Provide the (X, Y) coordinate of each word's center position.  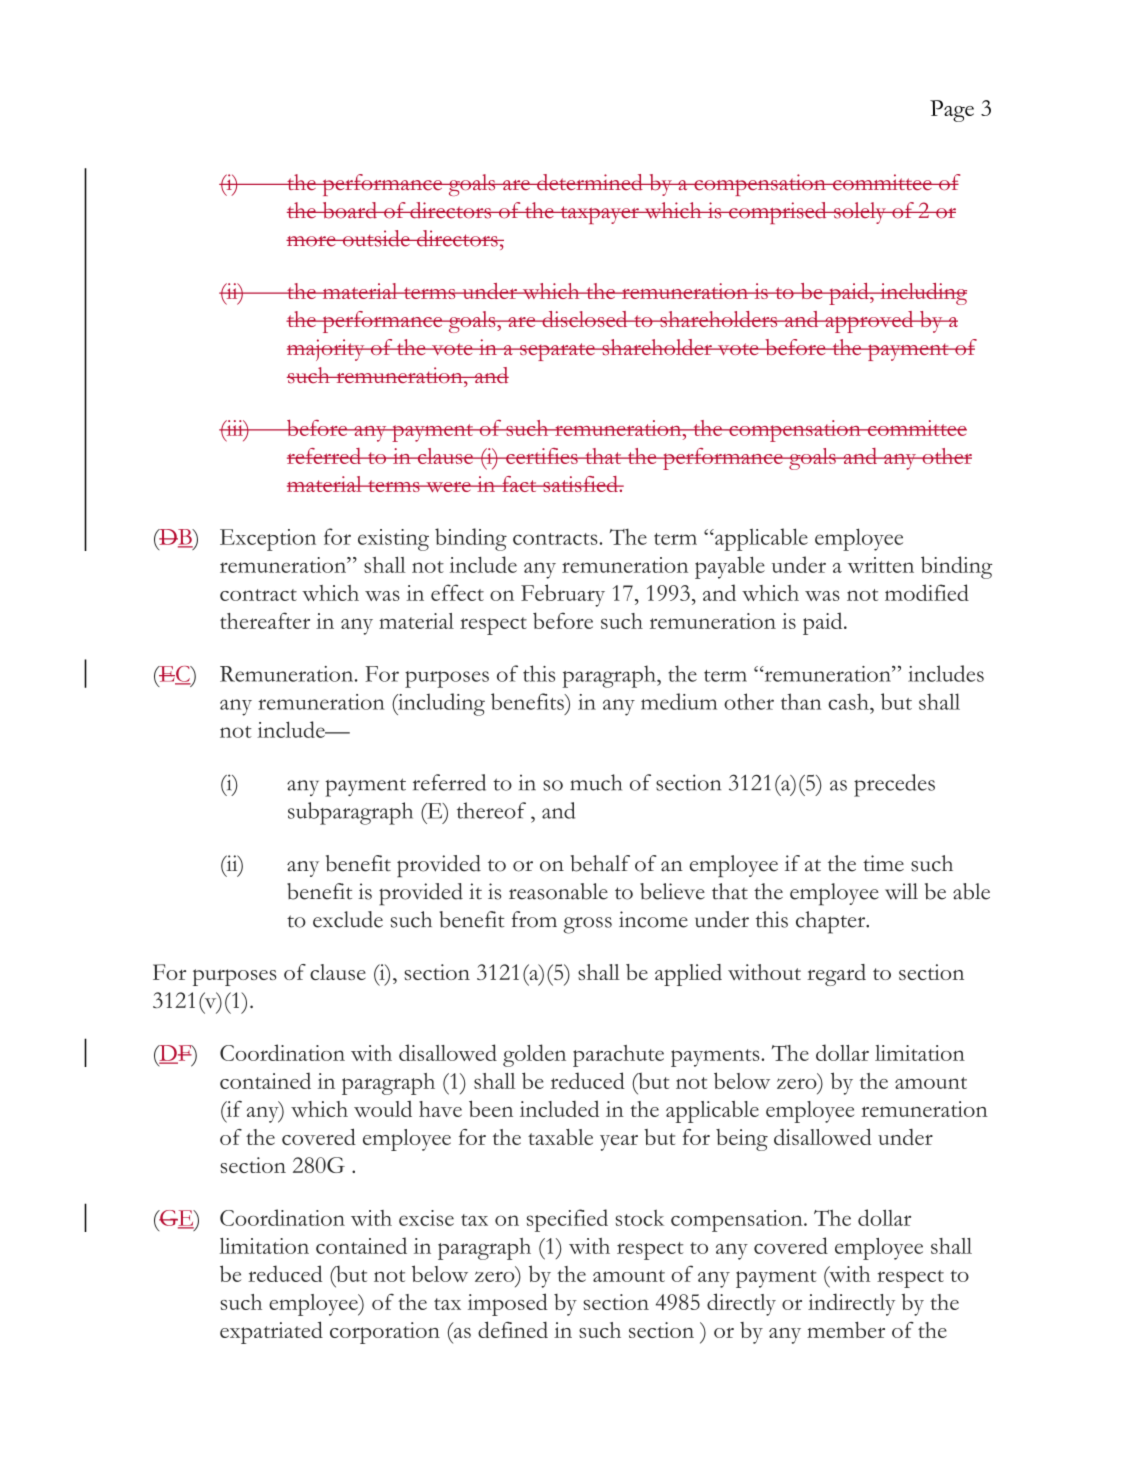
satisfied (580, 484)
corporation (385, 1333)
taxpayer (599, 215)
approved (869, 322)
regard (836, 975)
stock (639, 1218)
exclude (348, 919)
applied (688, 975)
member (846, 1330)
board (349, 210)
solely (860, 213)
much (596, 782)
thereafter (265, 620)
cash (849, 701)
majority (327, 350)
